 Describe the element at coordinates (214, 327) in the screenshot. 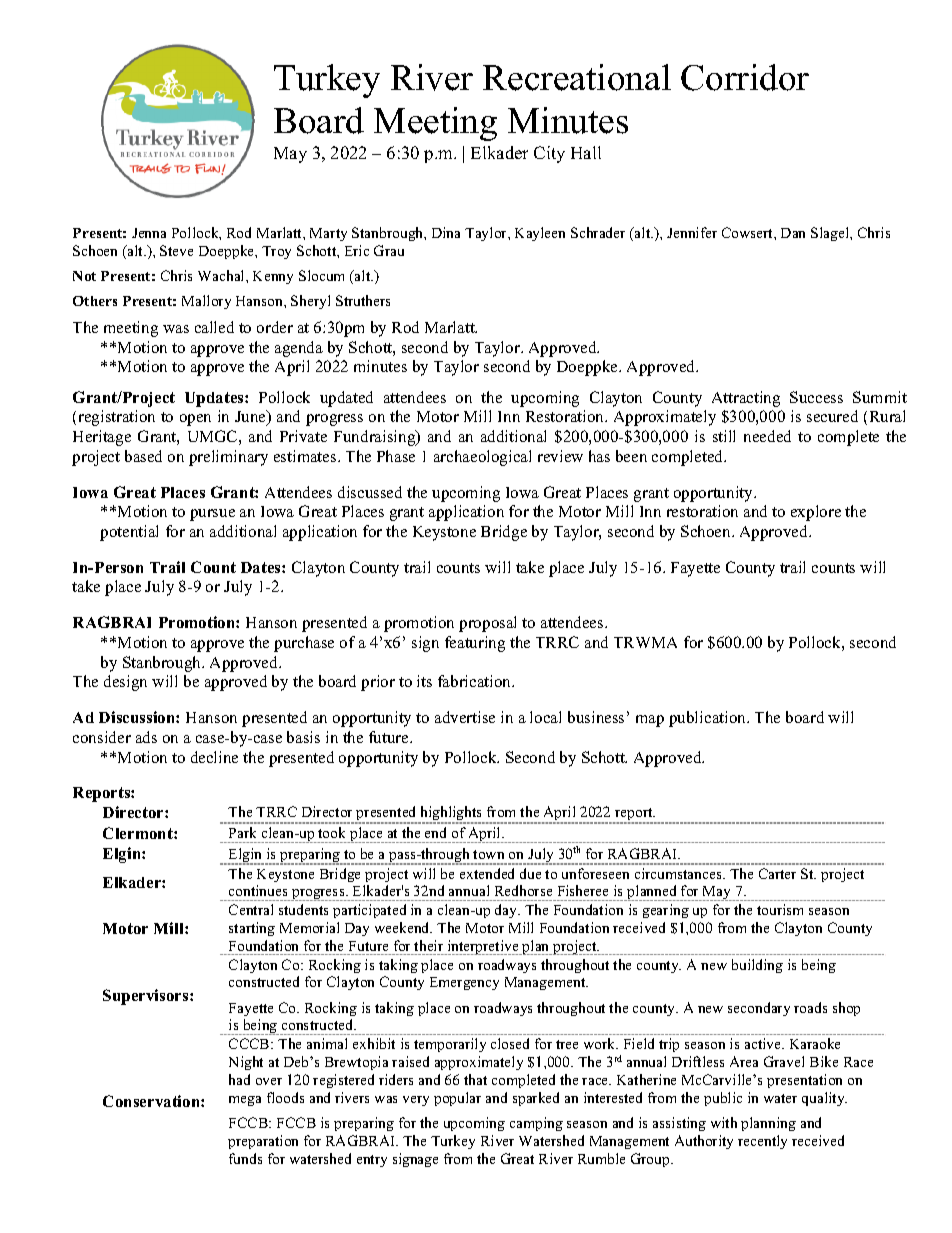

I see `called` at that location.
